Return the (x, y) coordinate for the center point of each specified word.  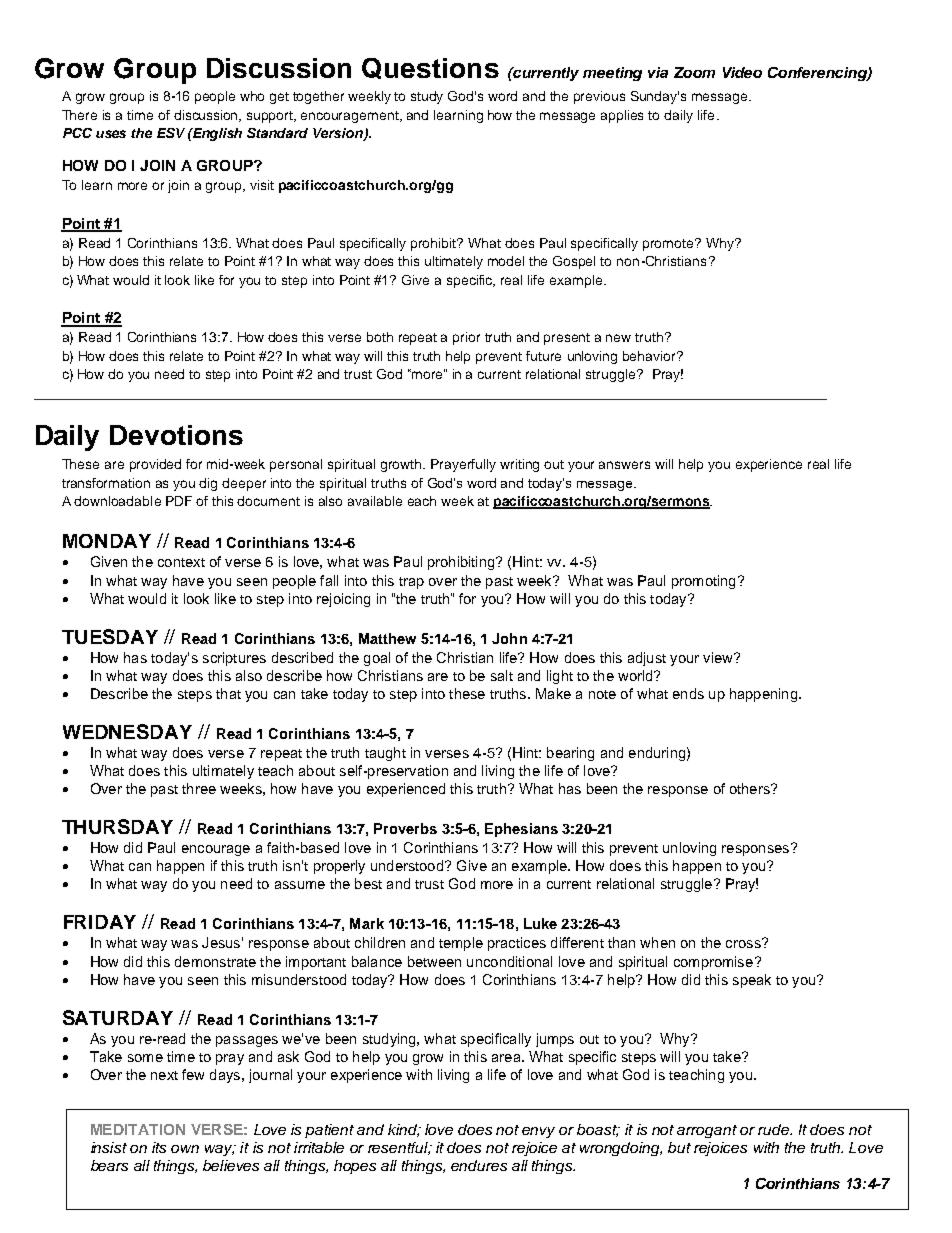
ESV (171, 133)
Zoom (694, 72)
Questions (430, 68)
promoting (703, 582)
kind (404, 1130)
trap (411, 583)
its (159, 1147)
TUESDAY (110, 636)
